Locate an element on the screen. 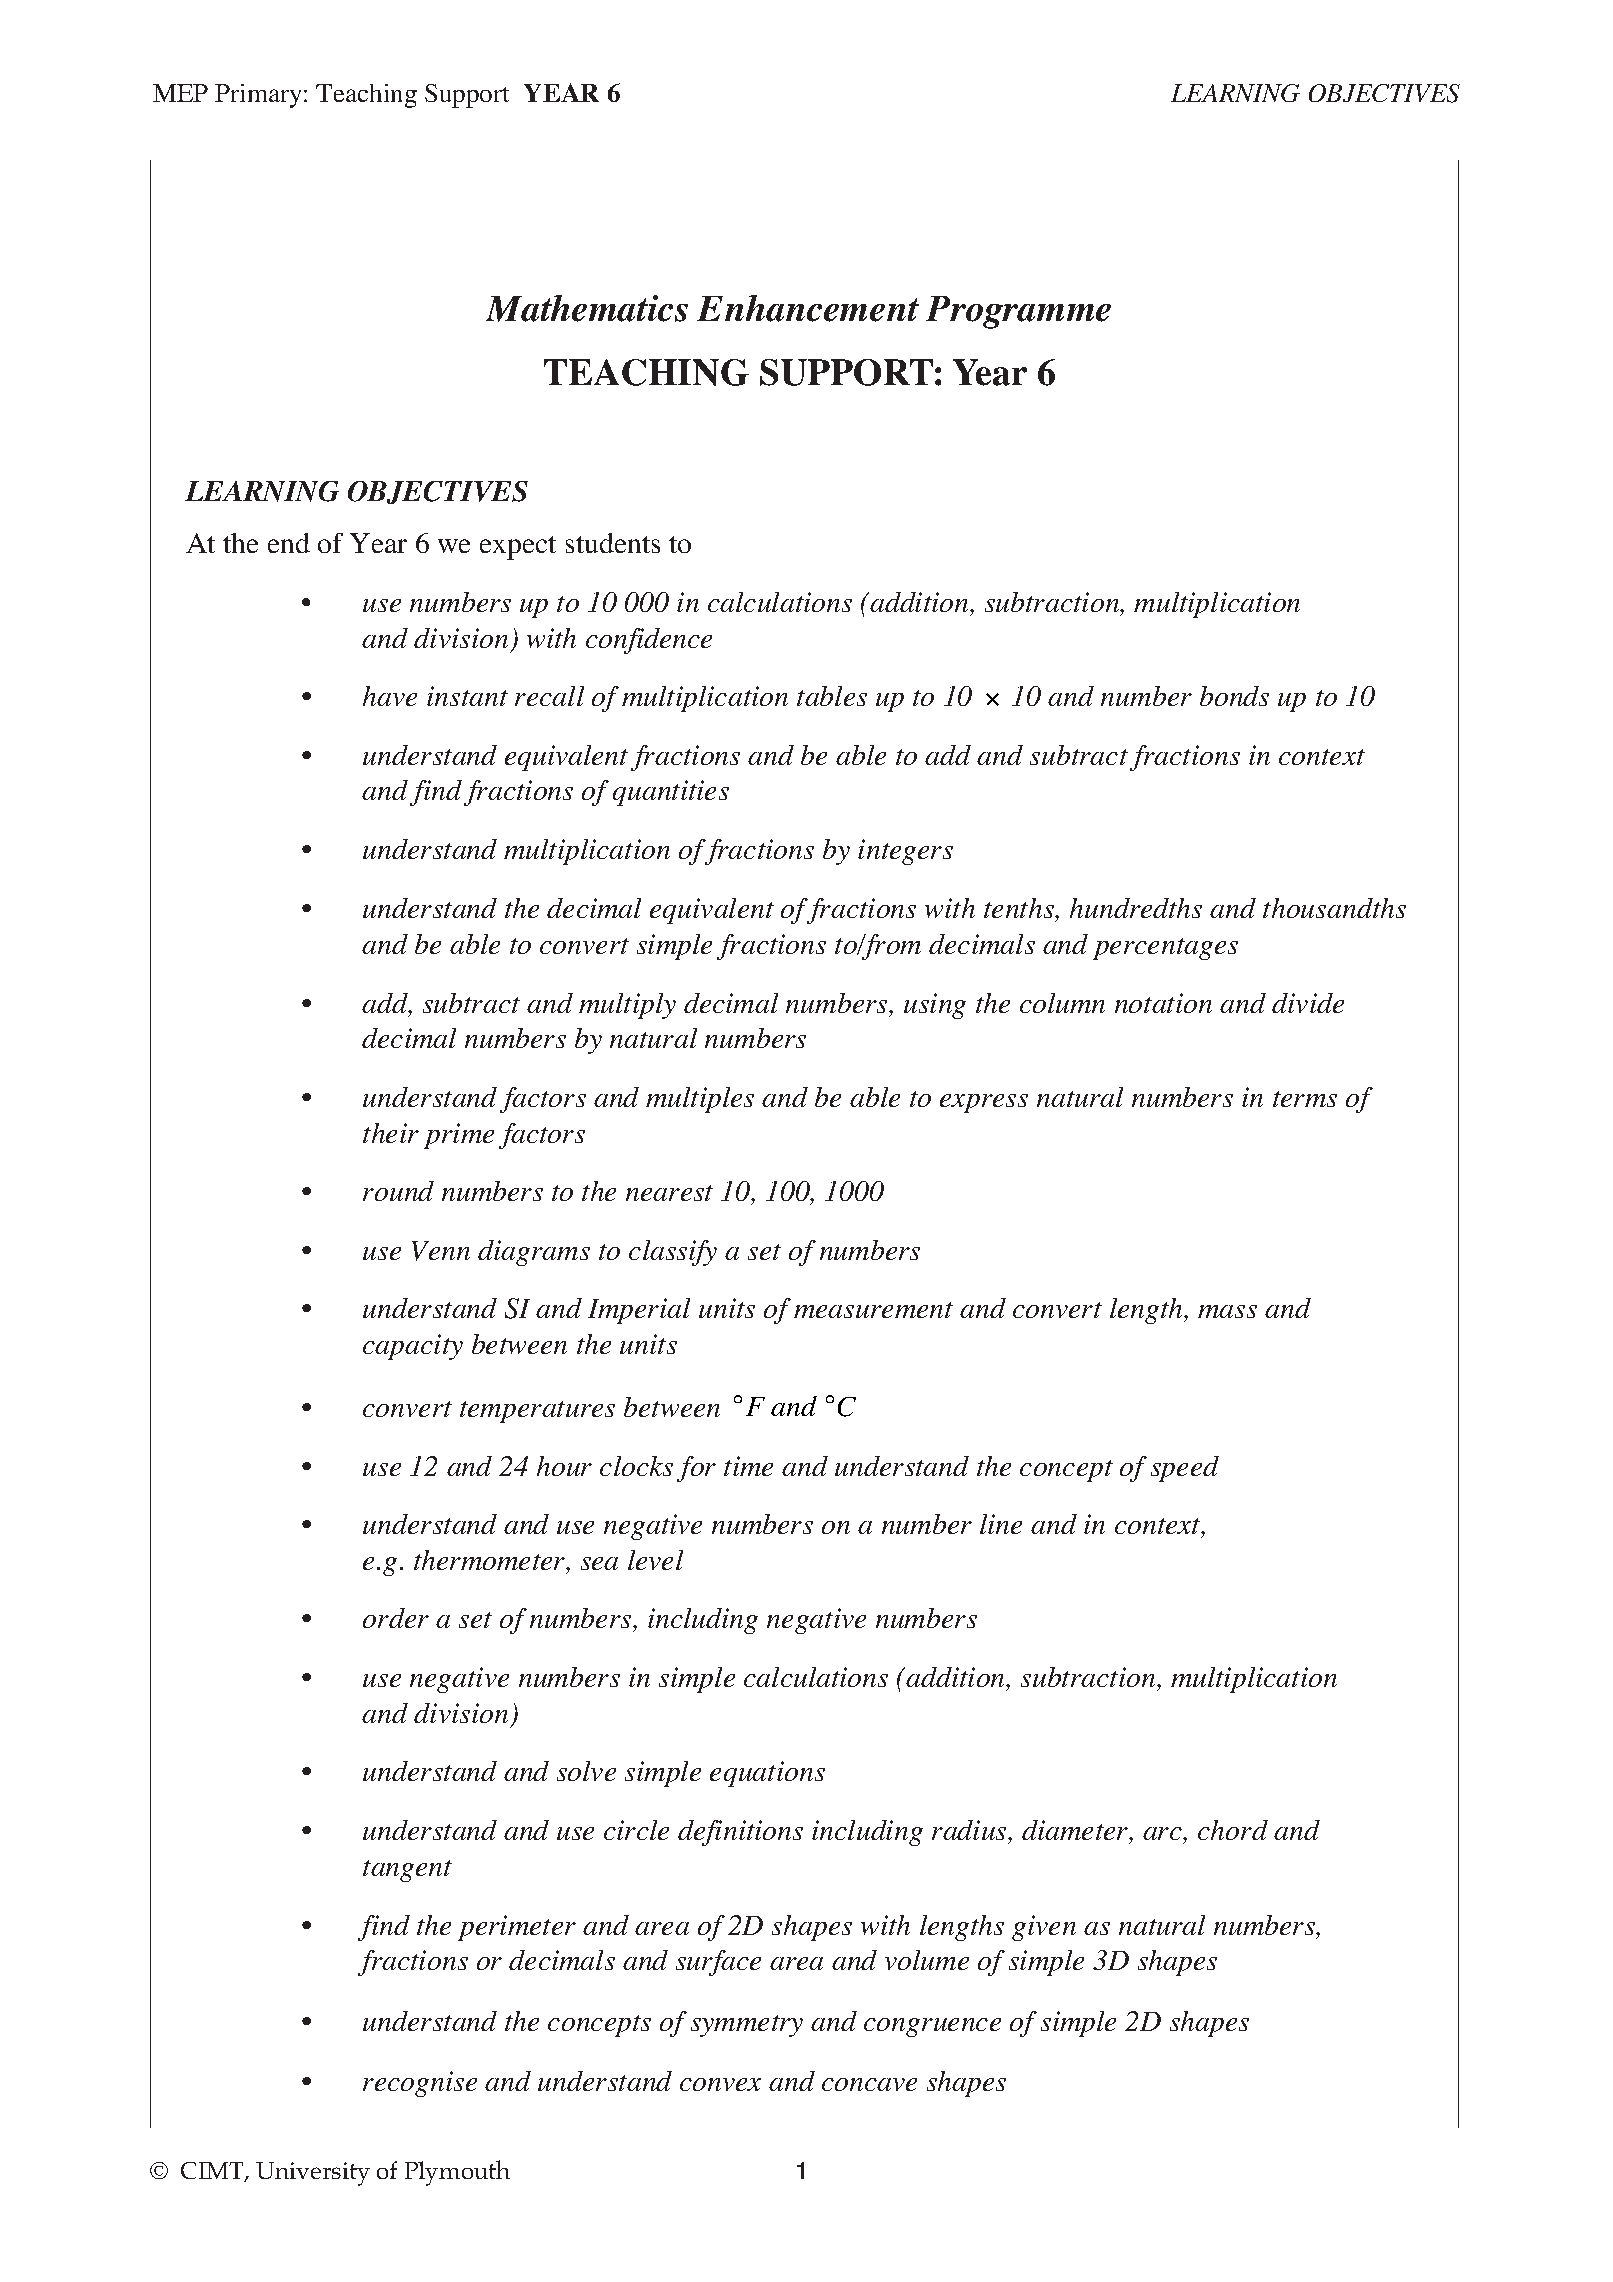 The width and height of the screenshot is (1613, 2282). terms is located at coordinates (1305, 1099).
